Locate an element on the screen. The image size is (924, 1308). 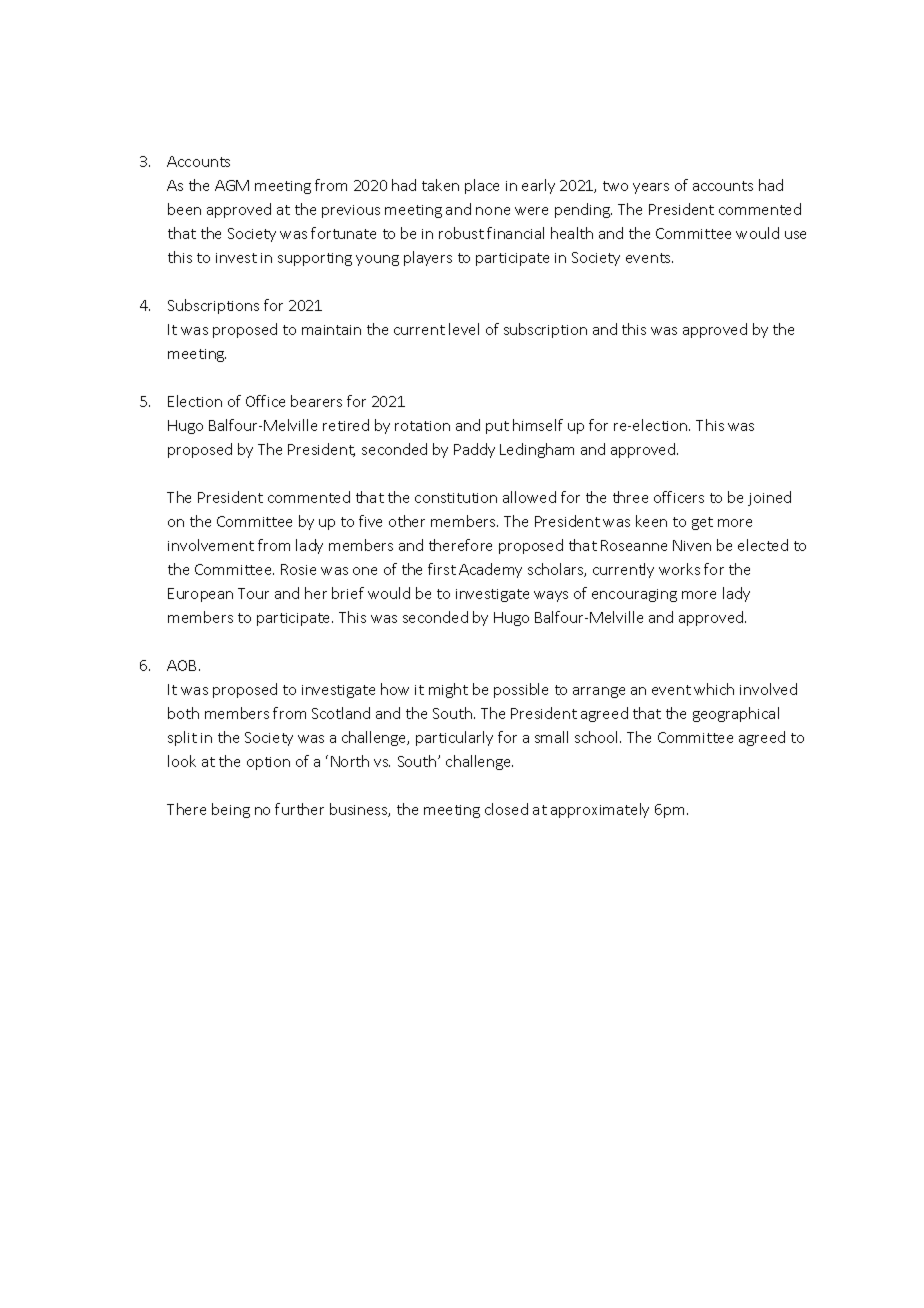
closed is located at coordinates (506, 809).
